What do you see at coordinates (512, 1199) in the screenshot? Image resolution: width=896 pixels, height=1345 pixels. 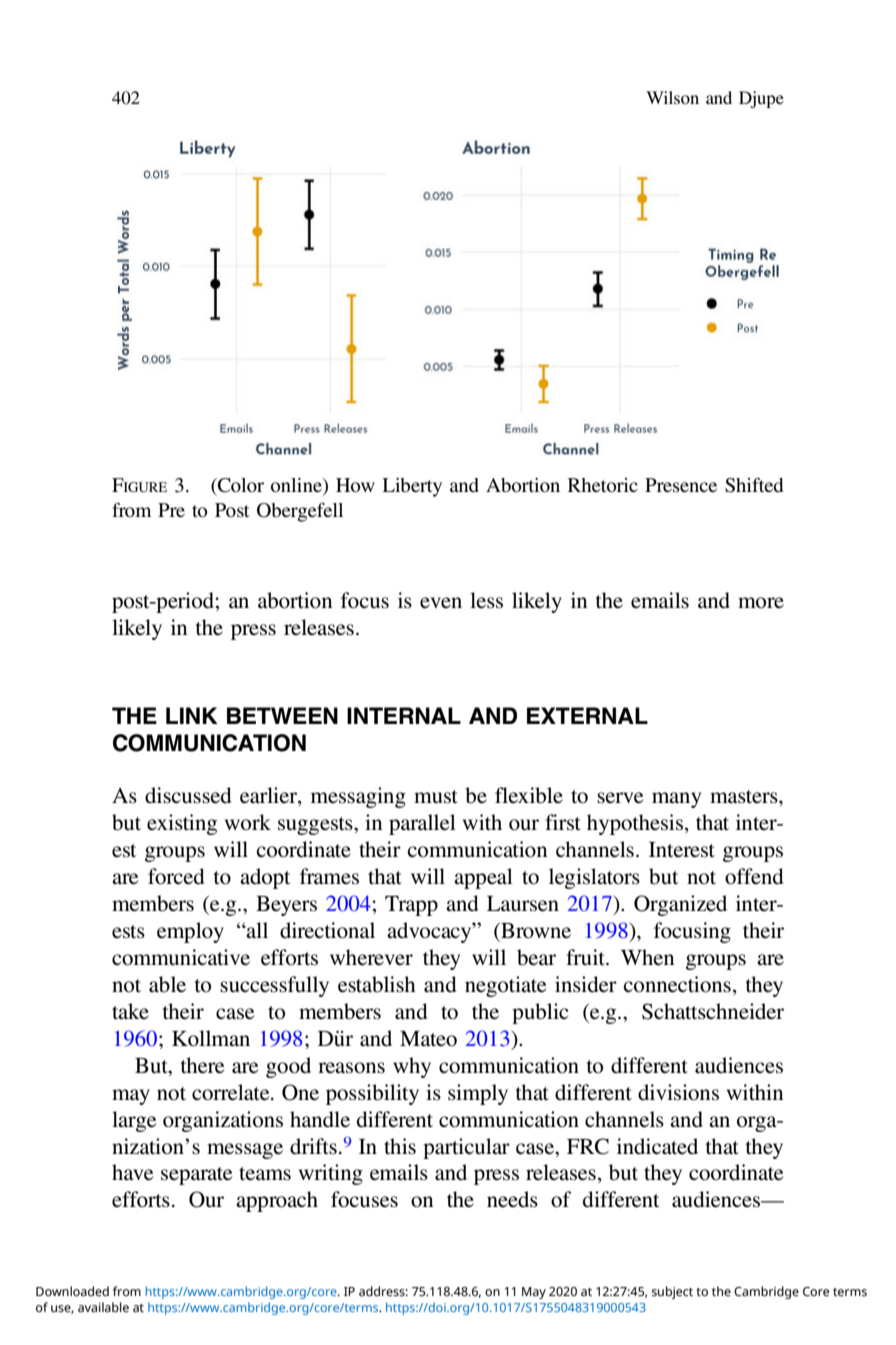 I see `needs` at bounding box center [512, 1199].
